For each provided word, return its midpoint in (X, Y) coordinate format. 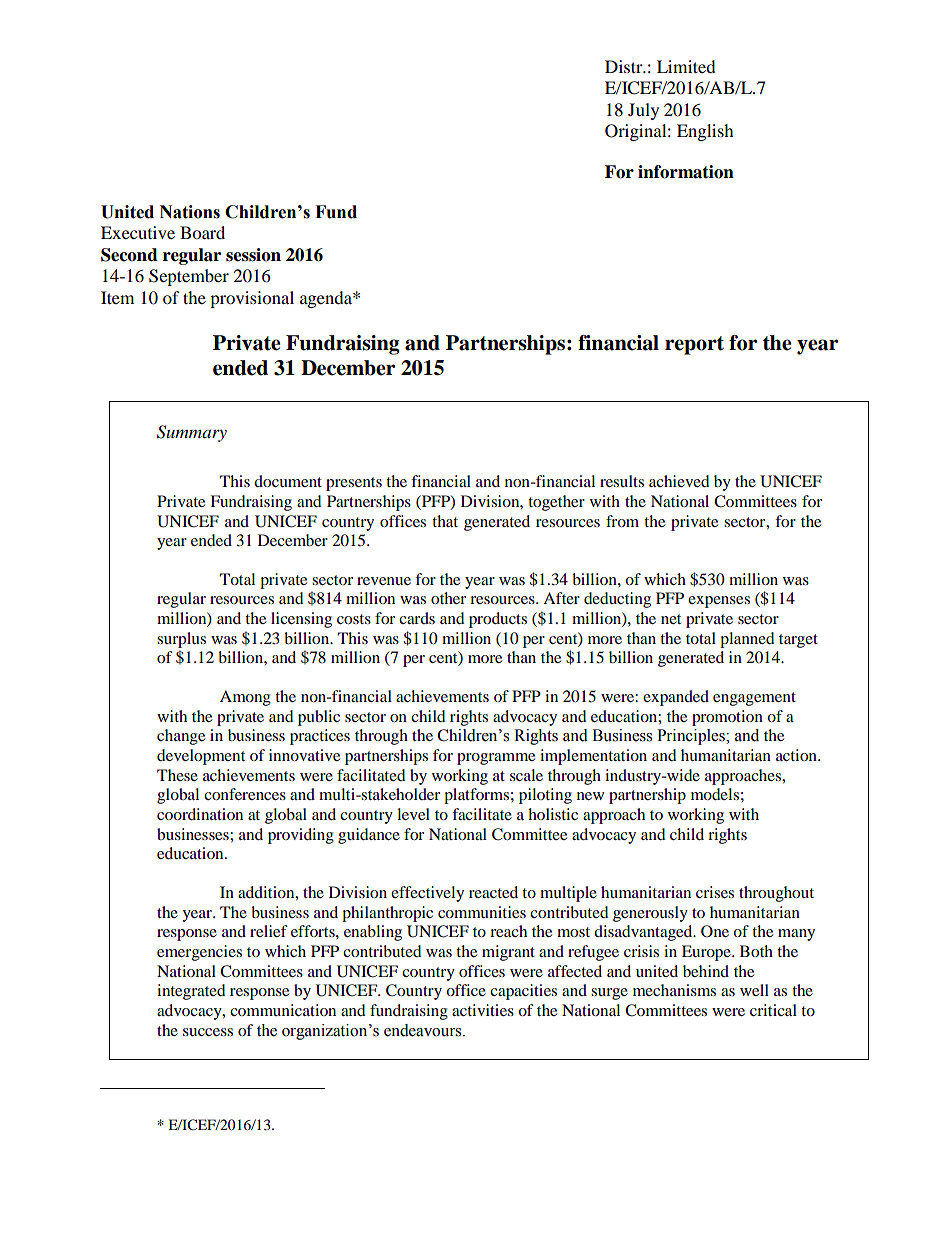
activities (483, 1010)
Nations (190, 212)
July (643, 111)
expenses (719, 602)
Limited (686, 66)
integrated (191, 992)
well (754, 990)
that (445, 521)
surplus (181, 640)
